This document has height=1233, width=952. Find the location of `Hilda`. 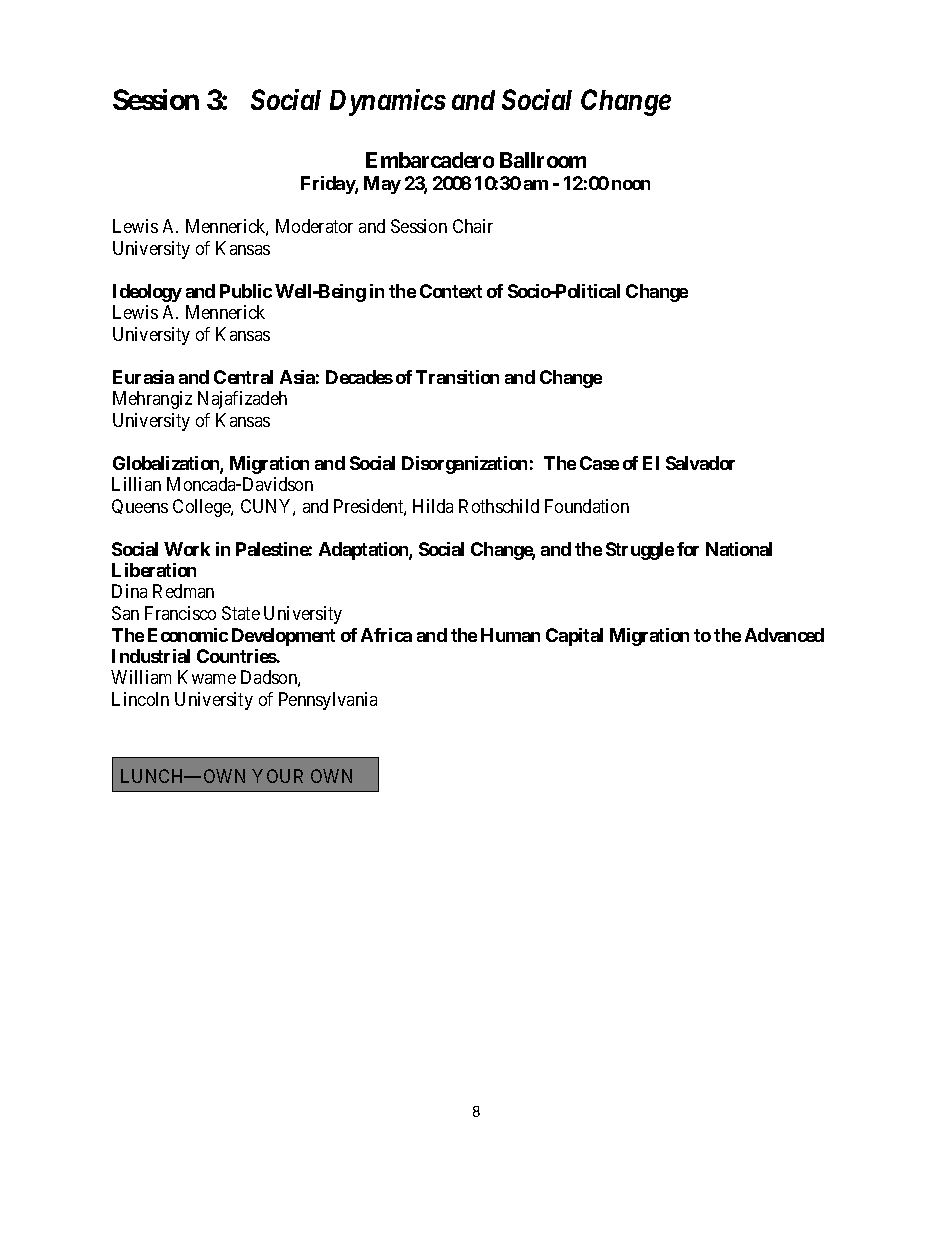

Hilda is located at coordinates (433, 506).
